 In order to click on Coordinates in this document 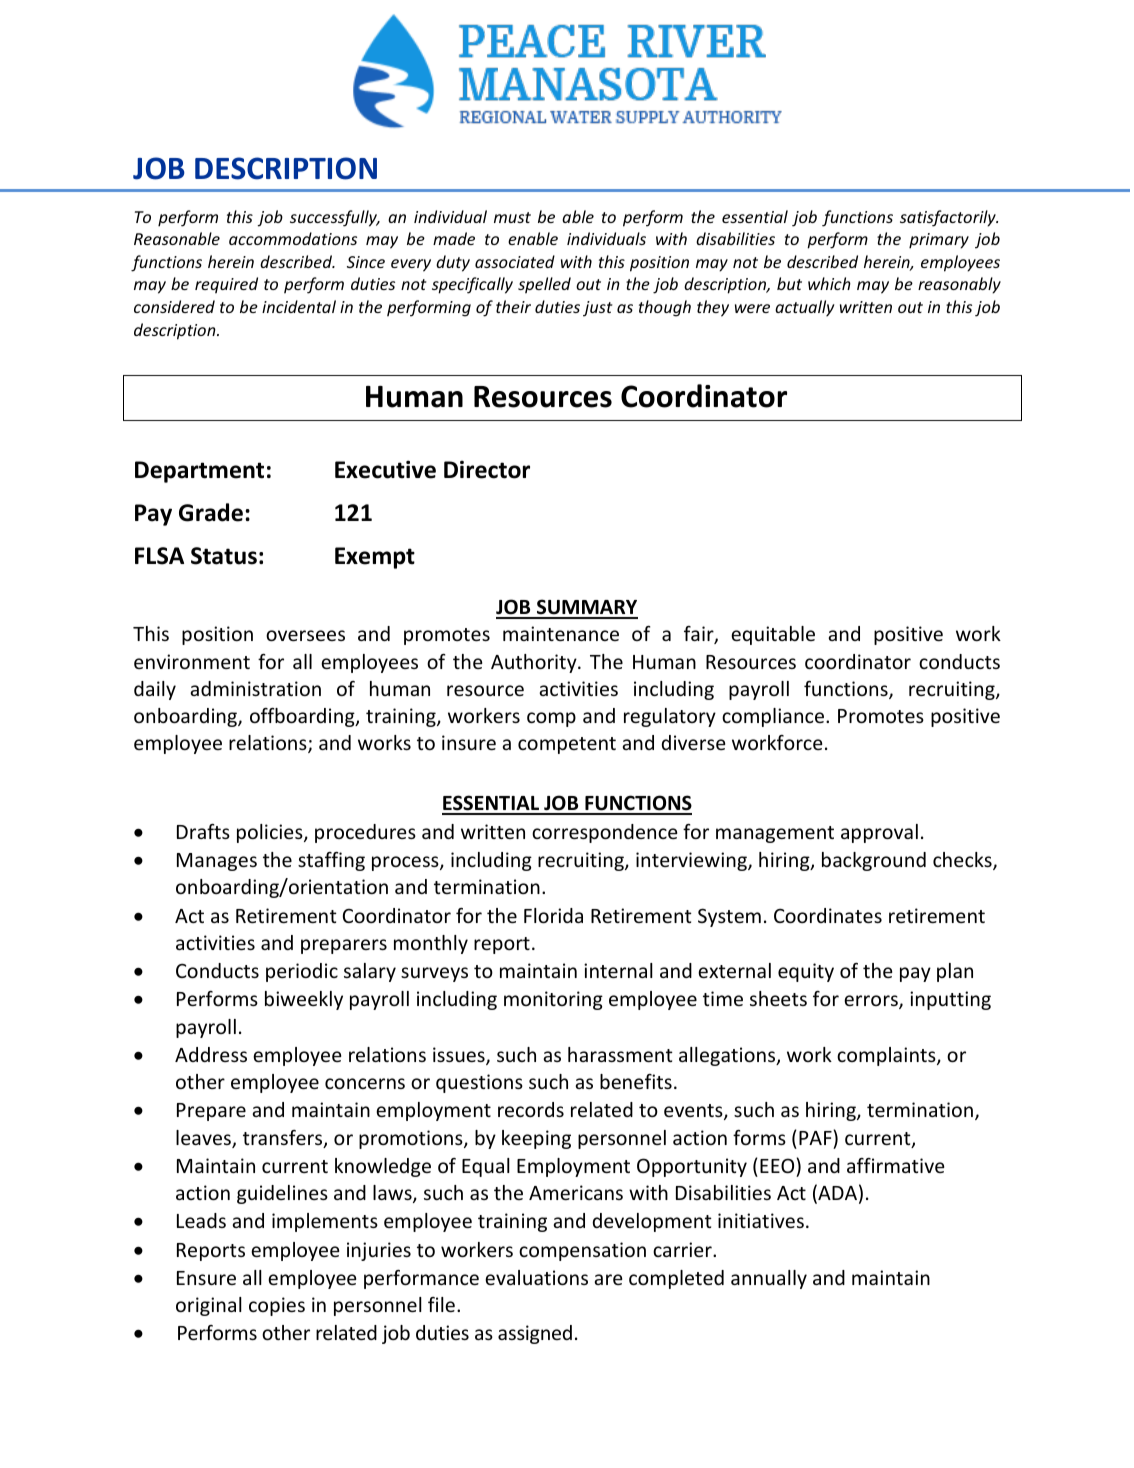, I will do `click(828, 915)`.
